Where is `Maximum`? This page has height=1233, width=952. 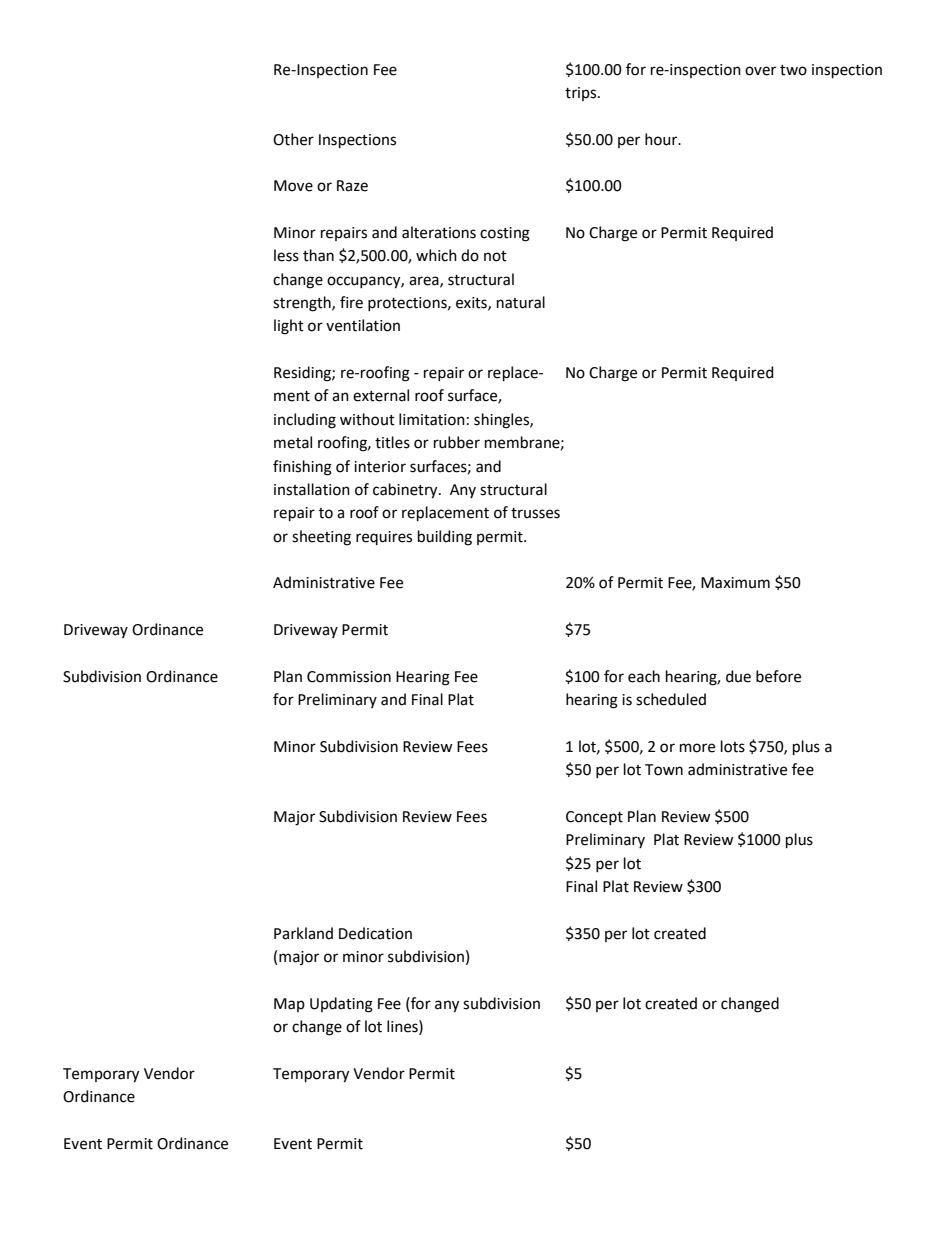 Maximum is located at coordinates (735, 583).
